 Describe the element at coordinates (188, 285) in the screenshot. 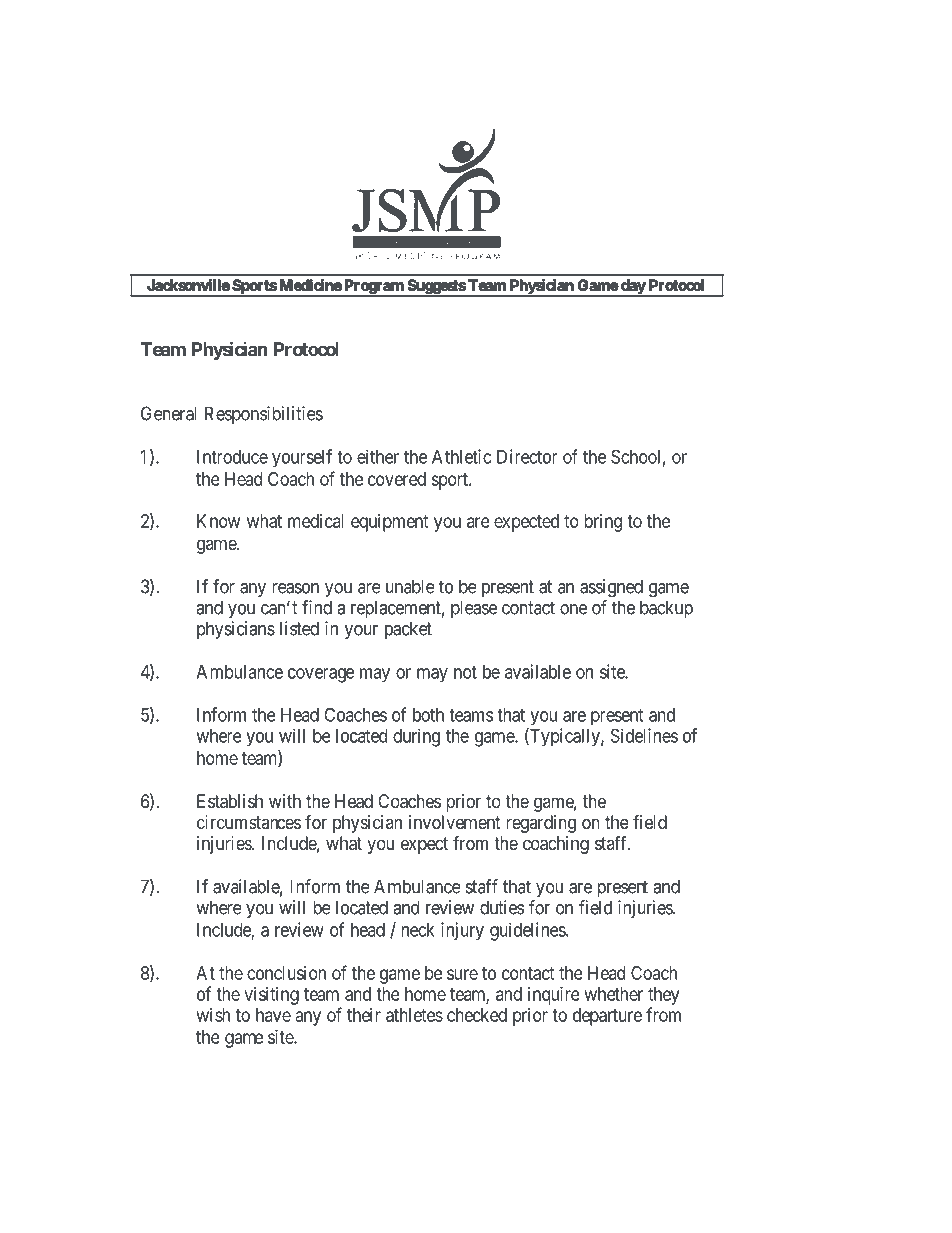

I see `Jacksonville` at that location.
